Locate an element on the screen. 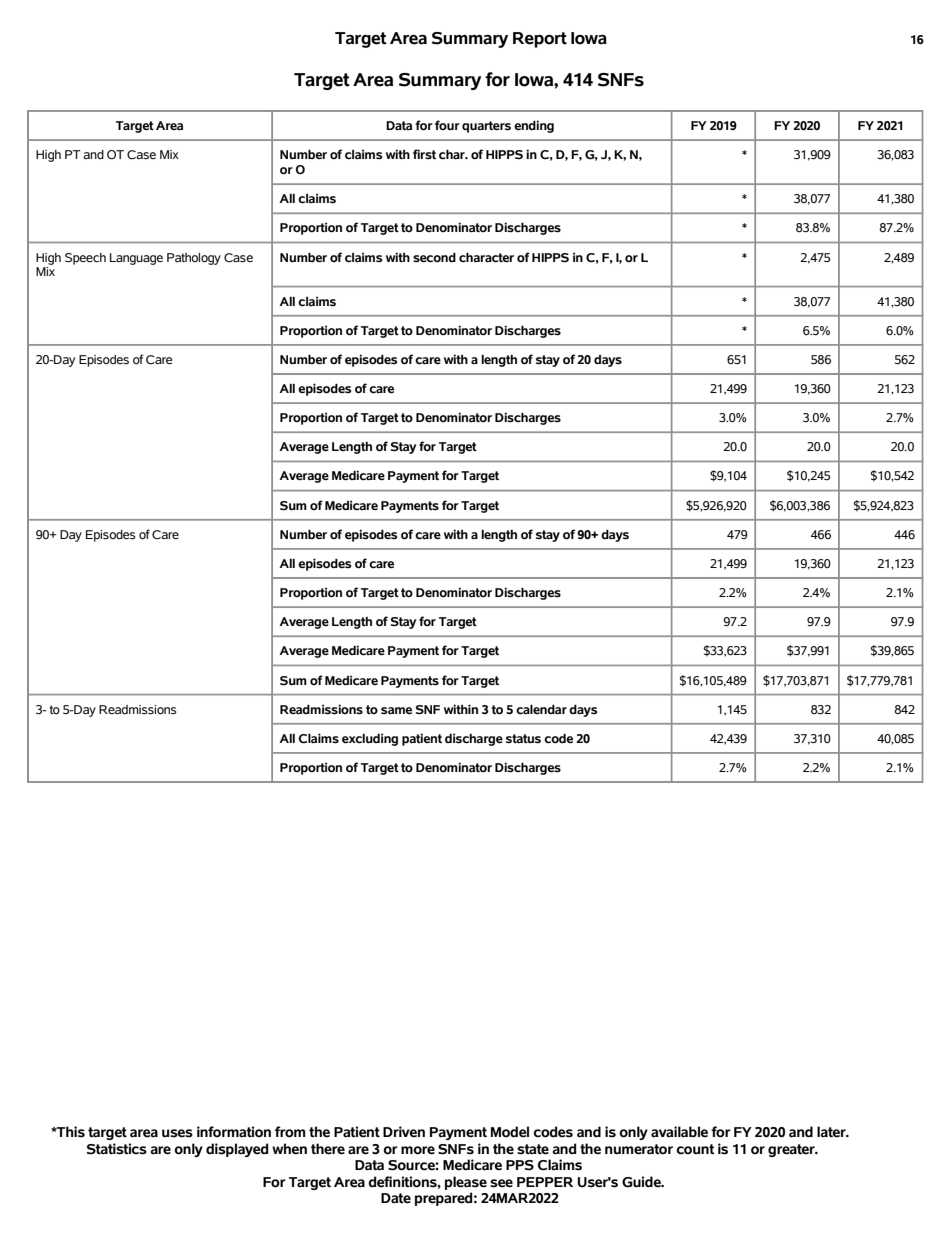  status is located at coordinates (523, 739).
